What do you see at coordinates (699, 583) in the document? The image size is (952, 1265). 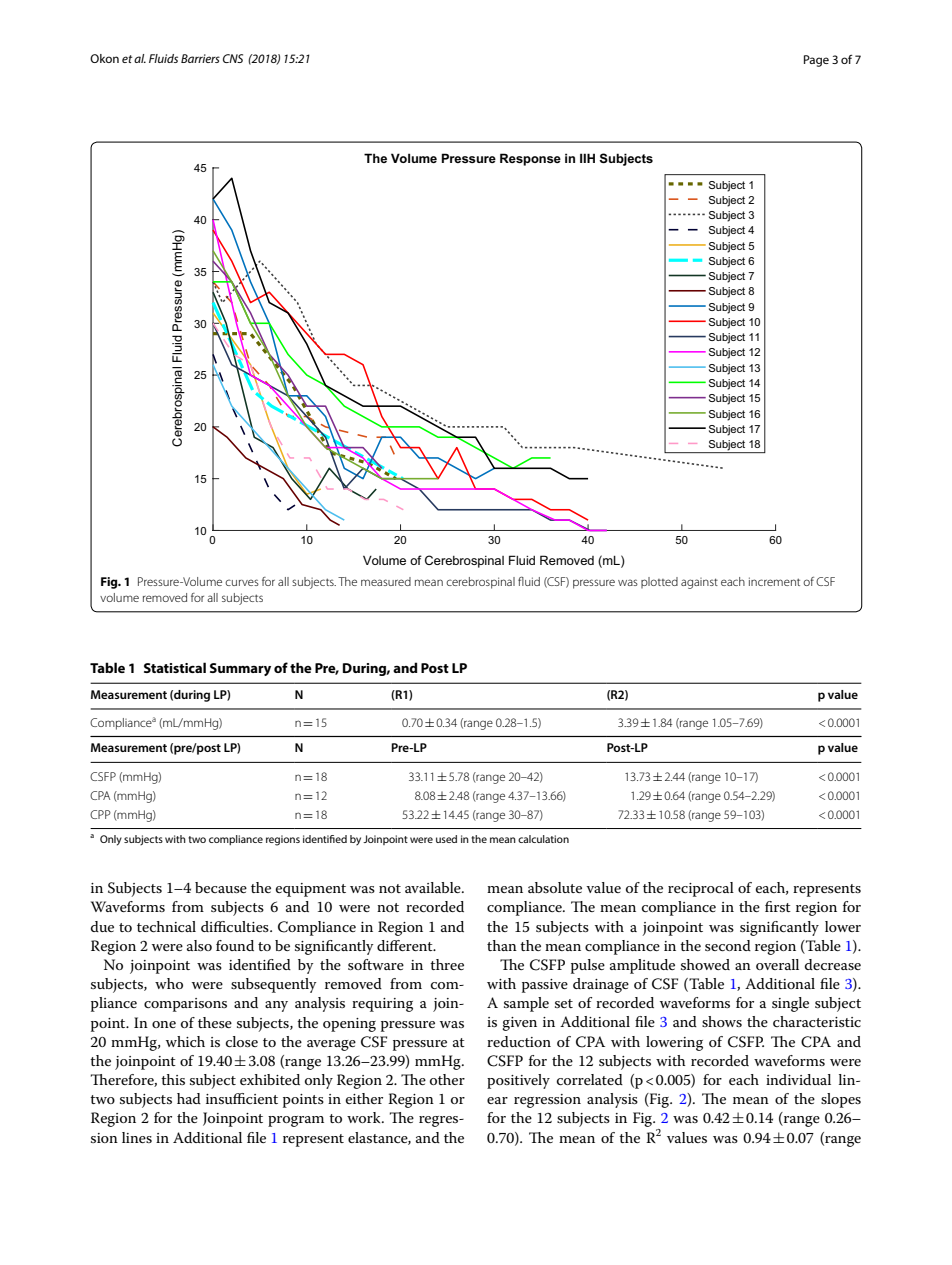 I see `against` at bounding box center [699, 583].
